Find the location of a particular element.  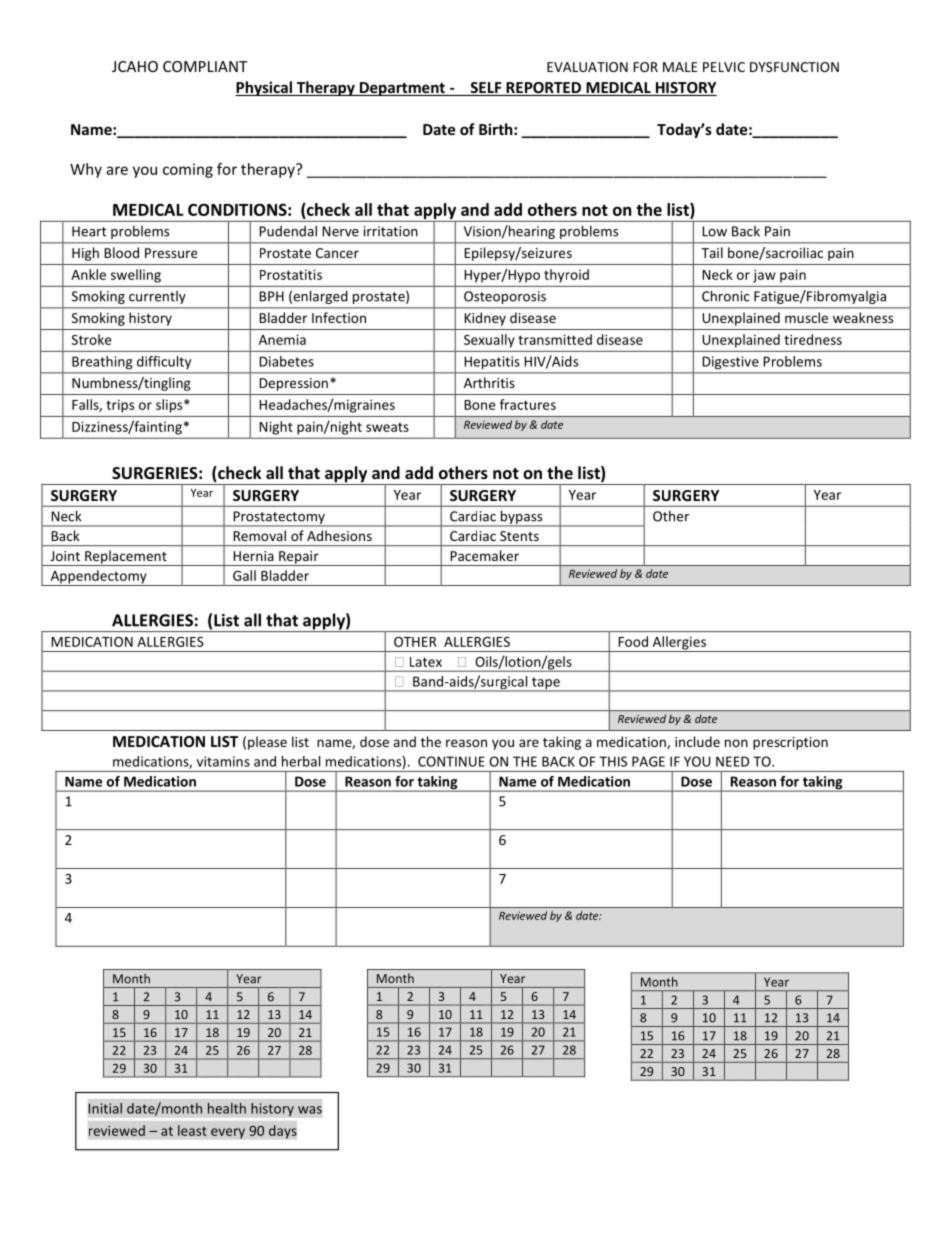

COMPLIANT is located at coordinates (205, 66).
